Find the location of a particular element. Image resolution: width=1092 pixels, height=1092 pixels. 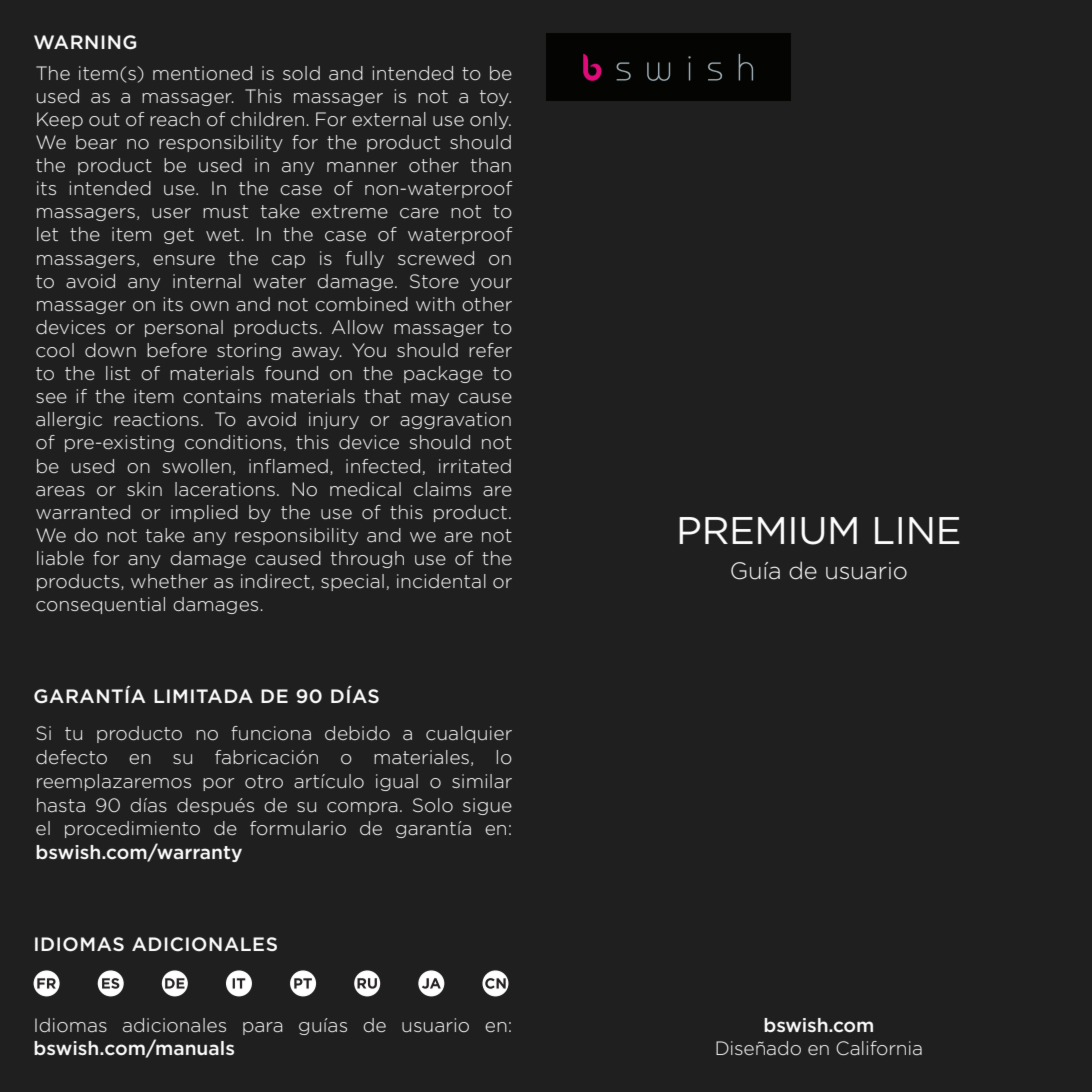

PREMIUM is located at coordinates (768, 531).
